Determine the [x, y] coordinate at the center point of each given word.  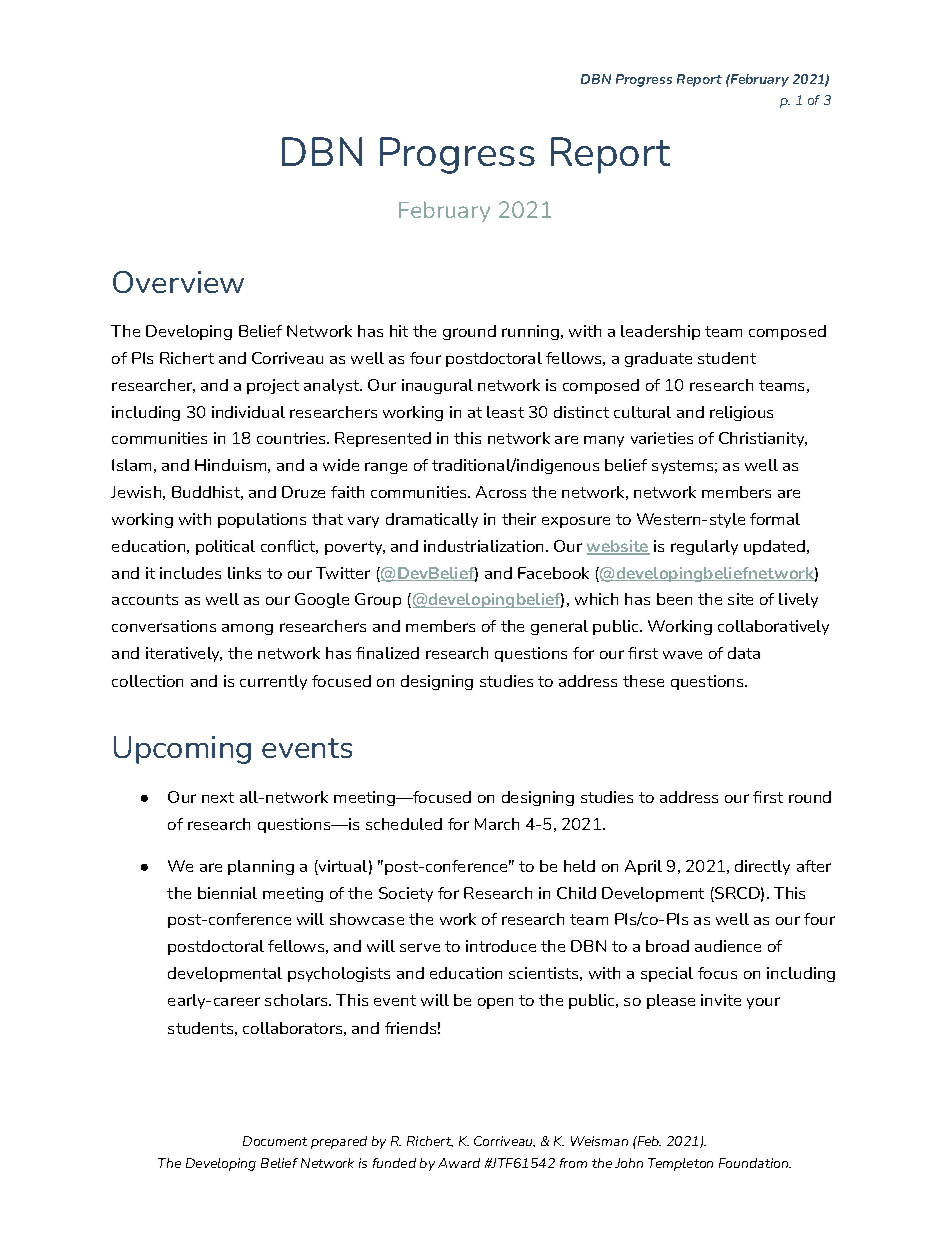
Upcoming [182, 750]
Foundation [755, 1163]
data [744, 653]
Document [275, 1141]
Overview [178, 282]
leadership [660, 332]
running [532, 332]
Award [459, 1163]
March [497, 824]
